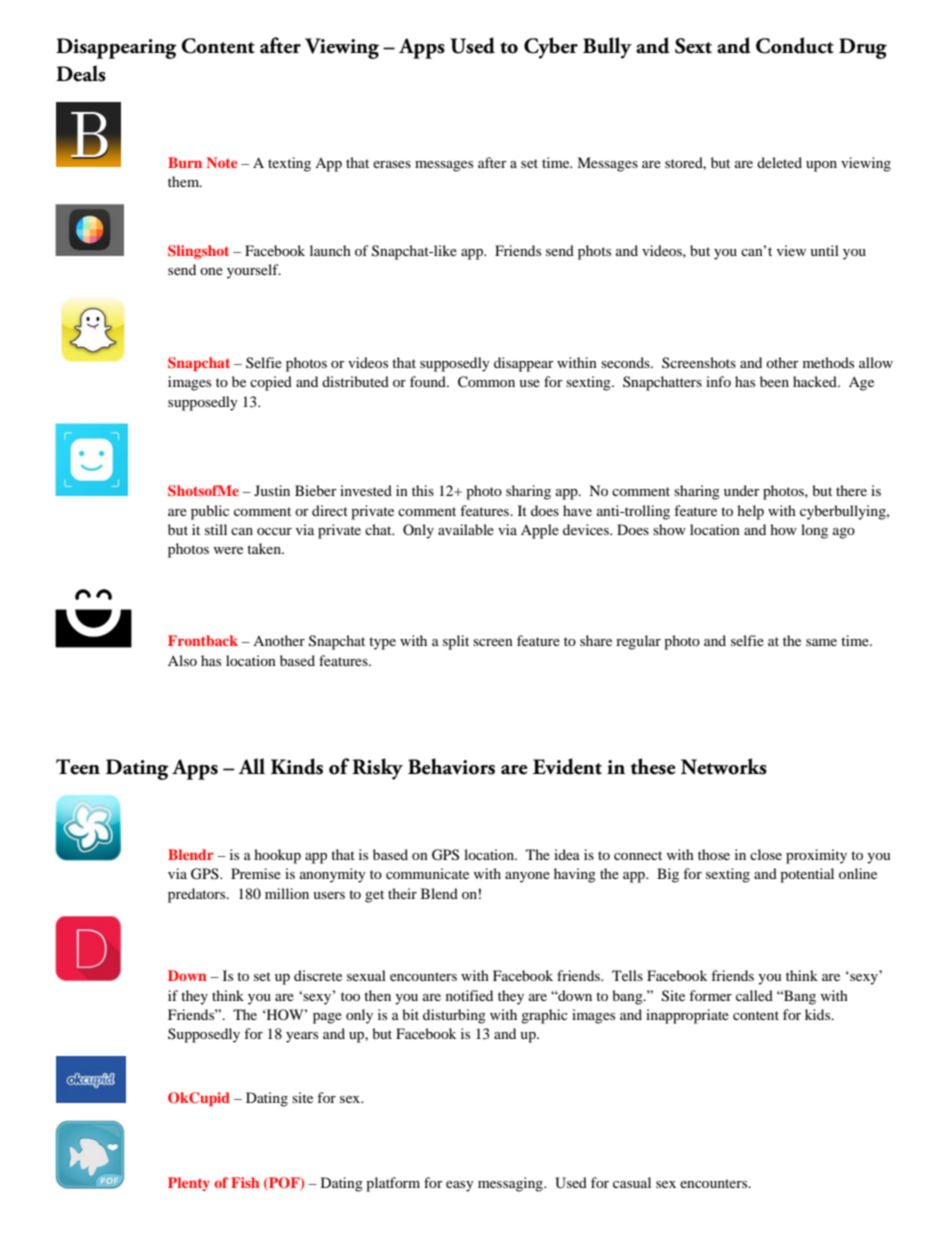  Describe the element at coordinates (210, 512) in the image. I see `public` at that location.
